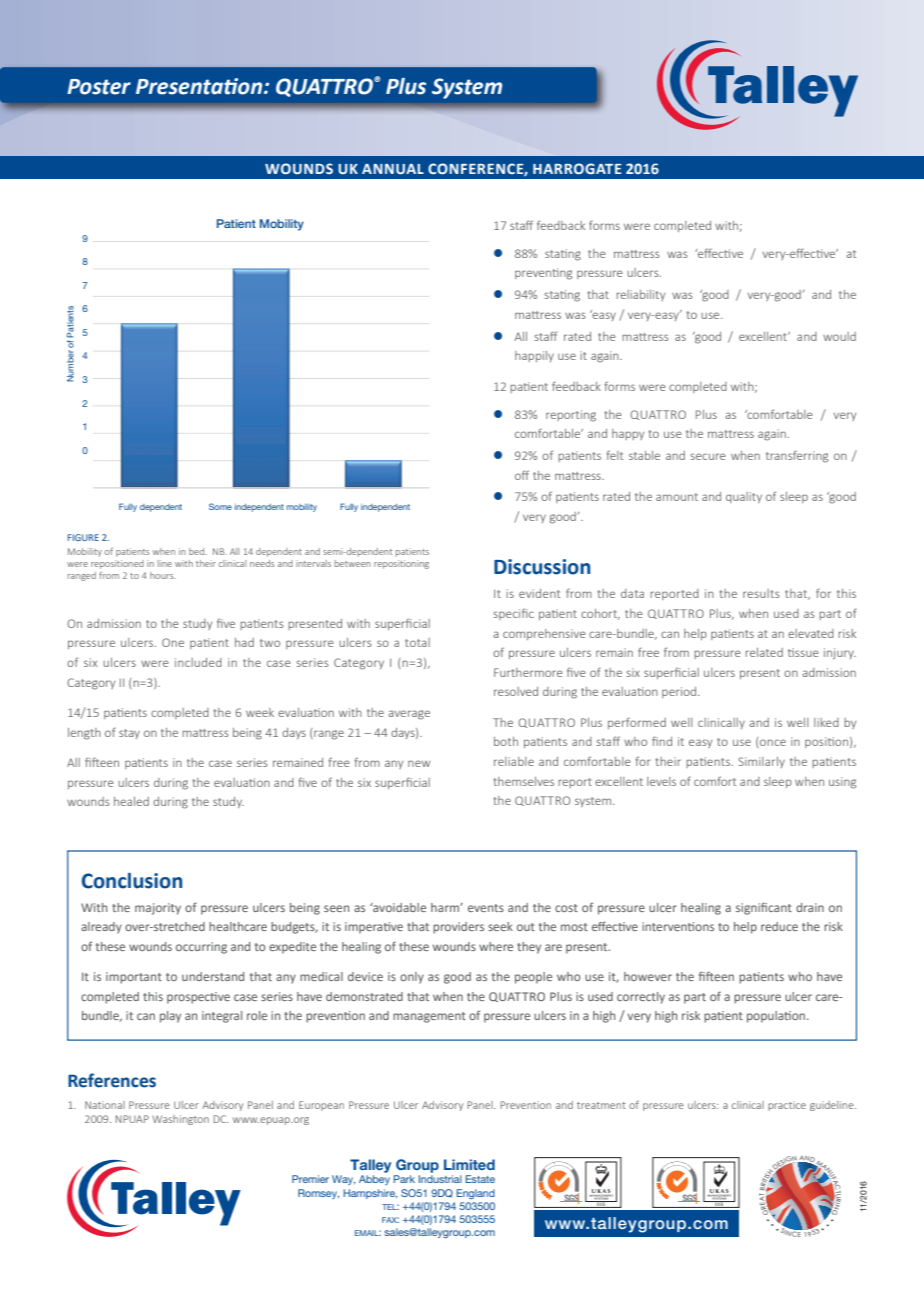  I want to click on HARROGATE, so click(577, 168).
